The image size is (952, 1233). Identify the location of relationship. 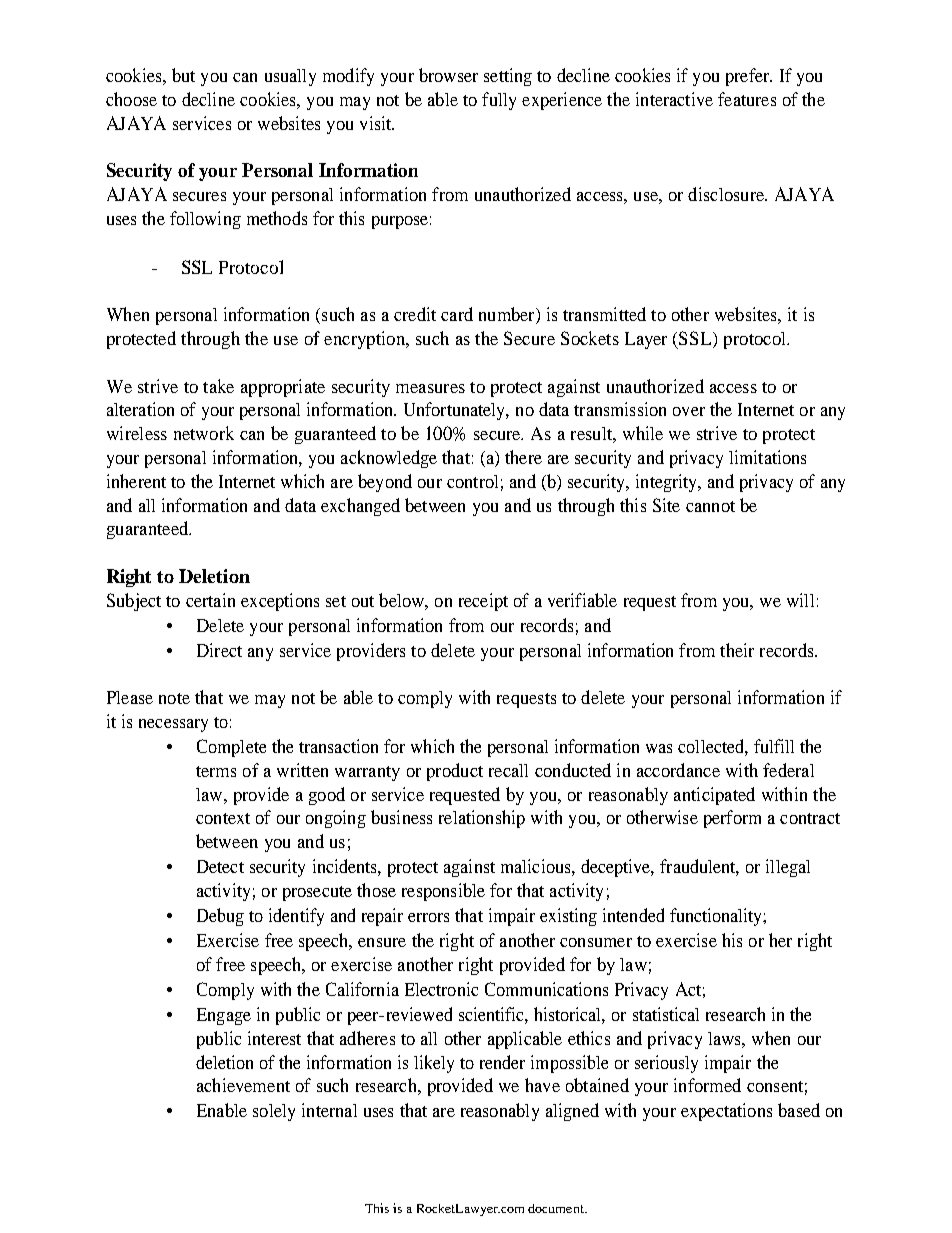
(482, 819).
